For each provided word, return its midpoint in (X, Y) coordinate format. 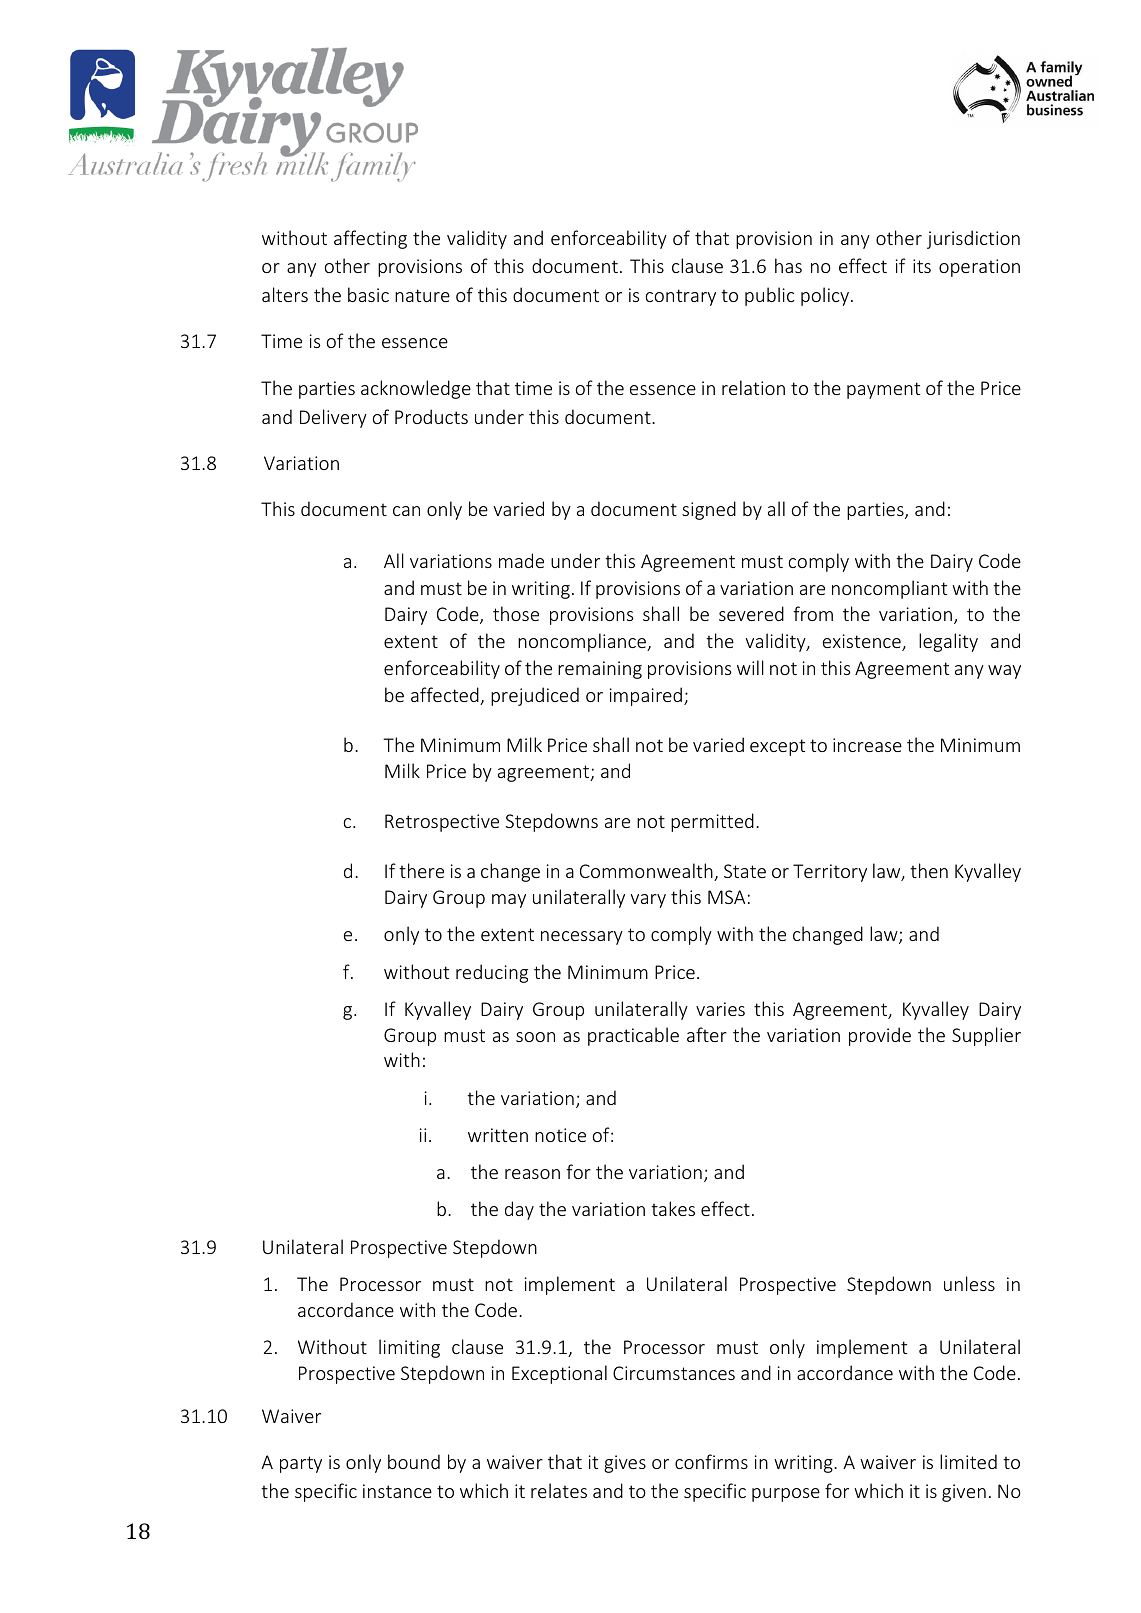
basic (368, 294)
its (922, 266)
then (929, 870)
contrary (681, 297)
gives (625, 1464)
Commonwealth (647, 872)
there (421, 870)
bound (414, 1461)
